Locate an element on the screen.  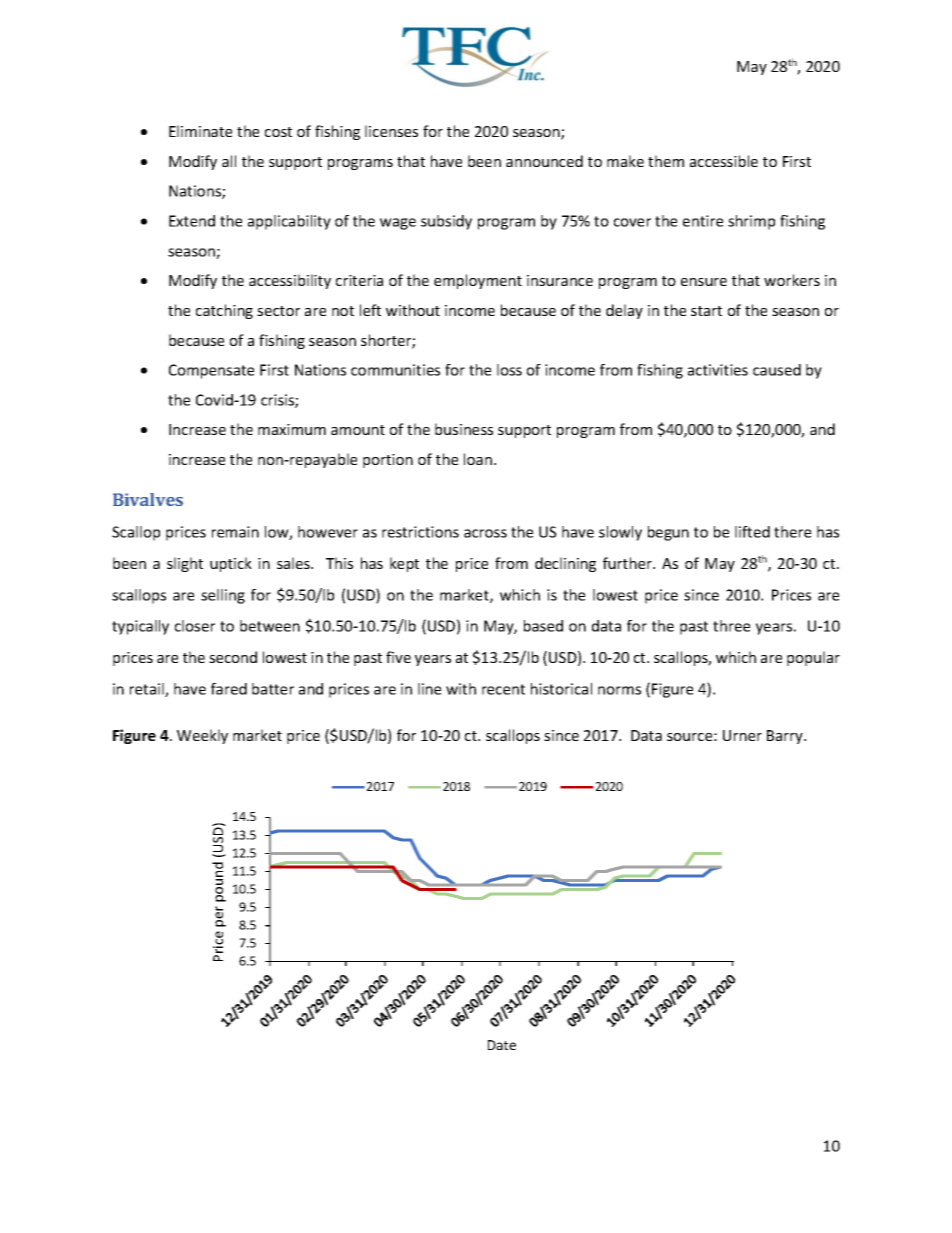
Date is located at coordinates (502, 1045).
